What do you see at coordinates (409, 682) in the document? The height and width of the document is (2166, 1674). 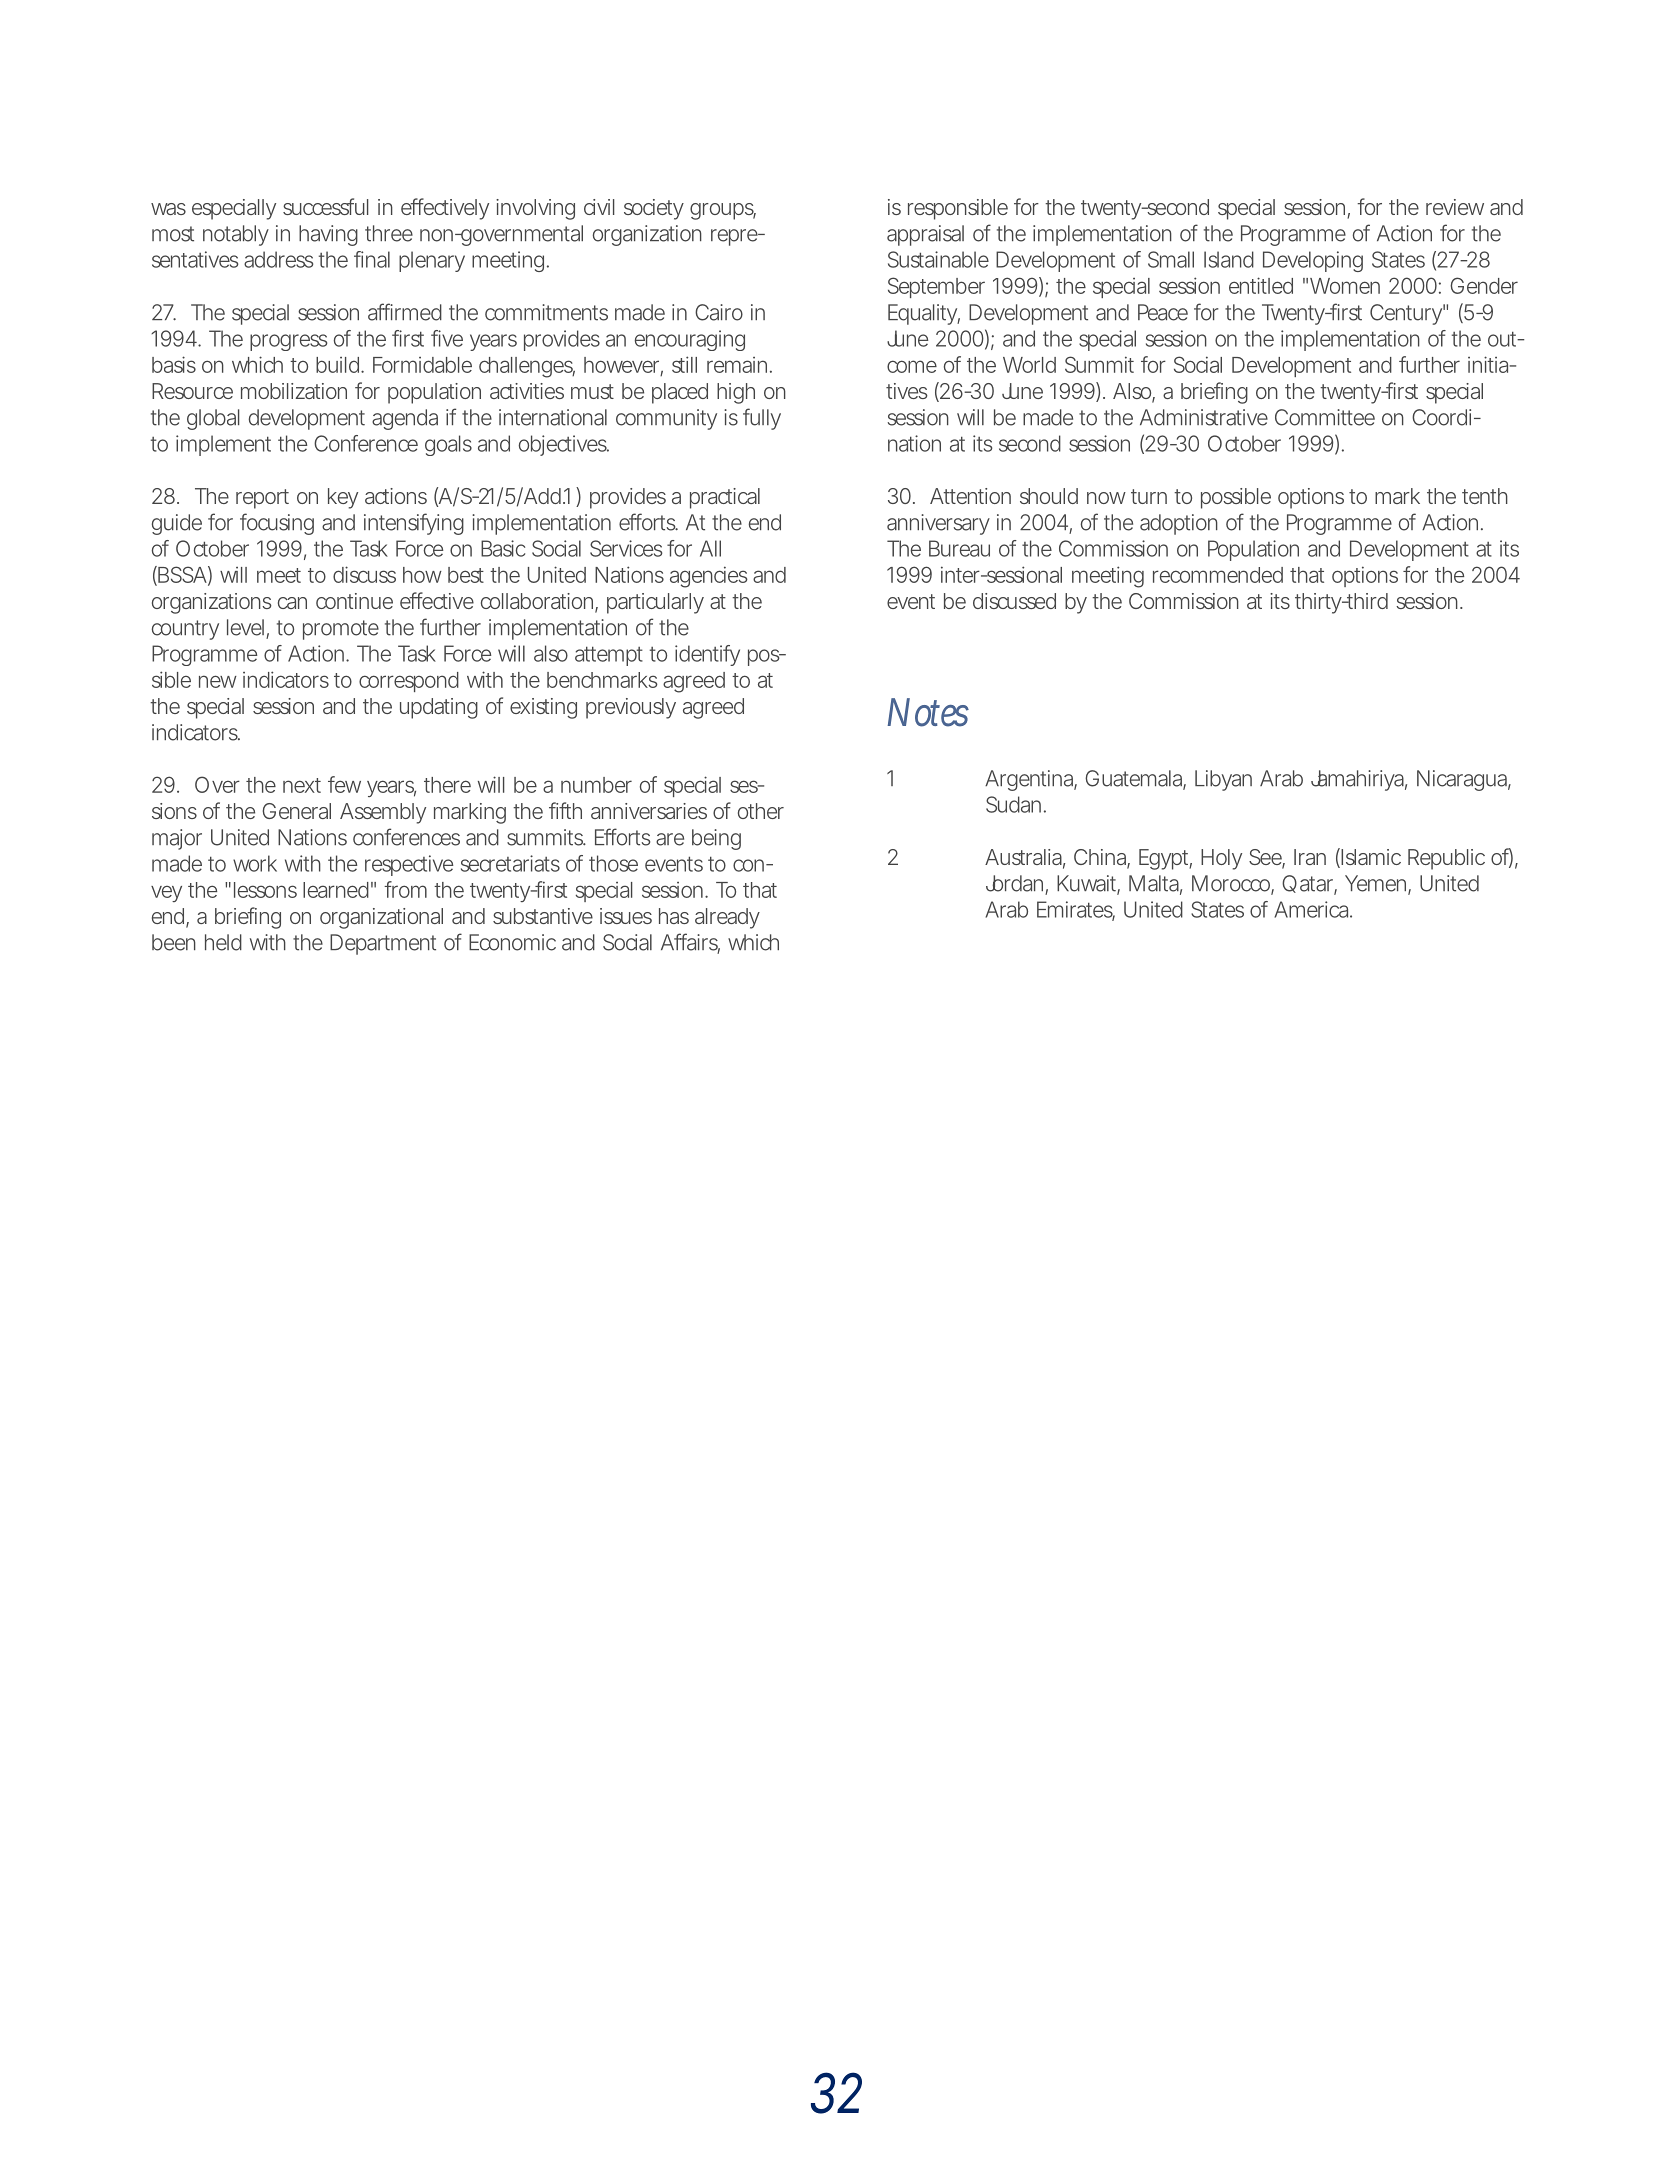 I see `correspond` at bounding box center [409, 682].
